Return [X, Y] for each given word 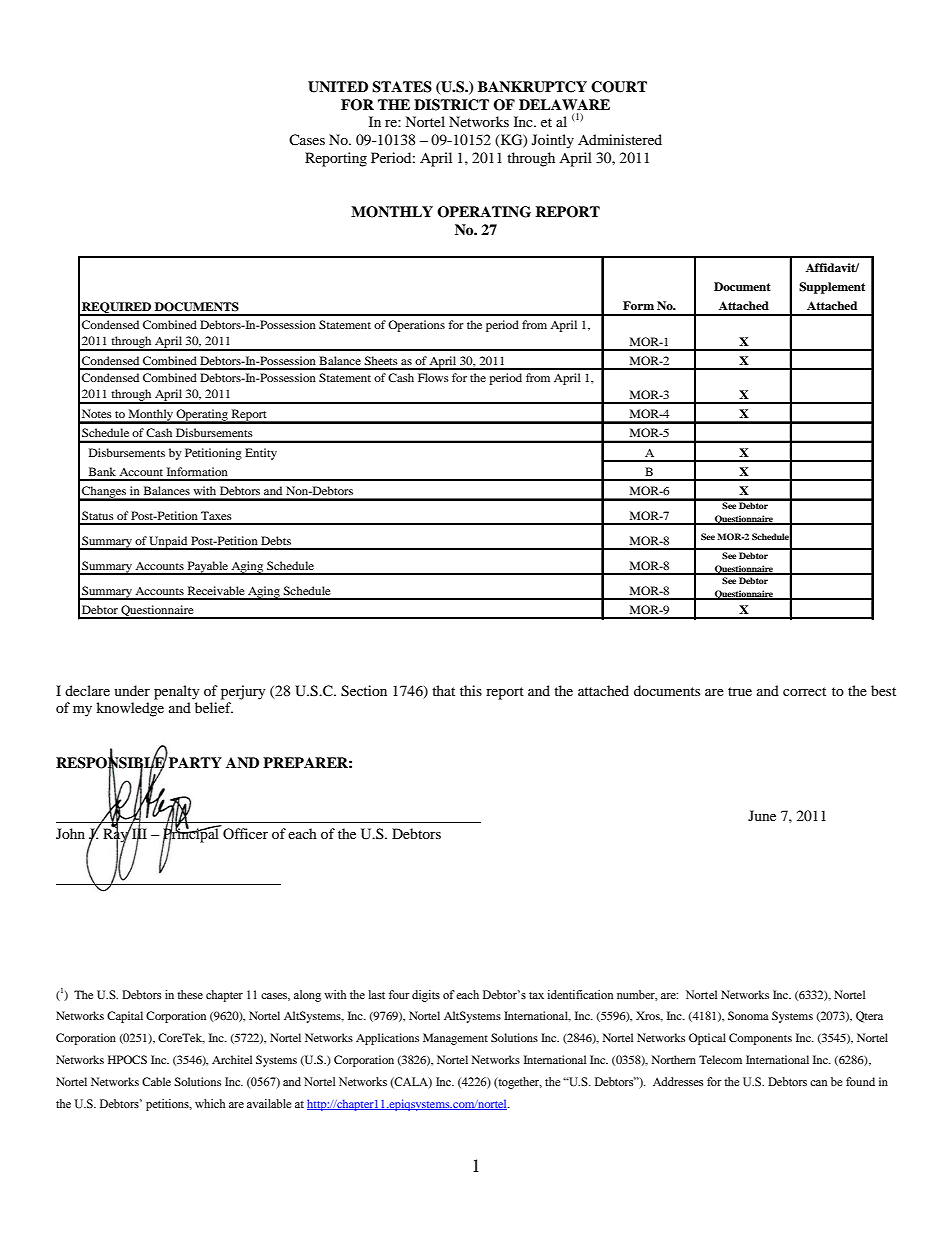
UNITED [338, 87]
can [818, 1083]
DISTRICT [451, 105]
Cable [156, 1081]
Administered [620, 139]
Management [455, 1039]
